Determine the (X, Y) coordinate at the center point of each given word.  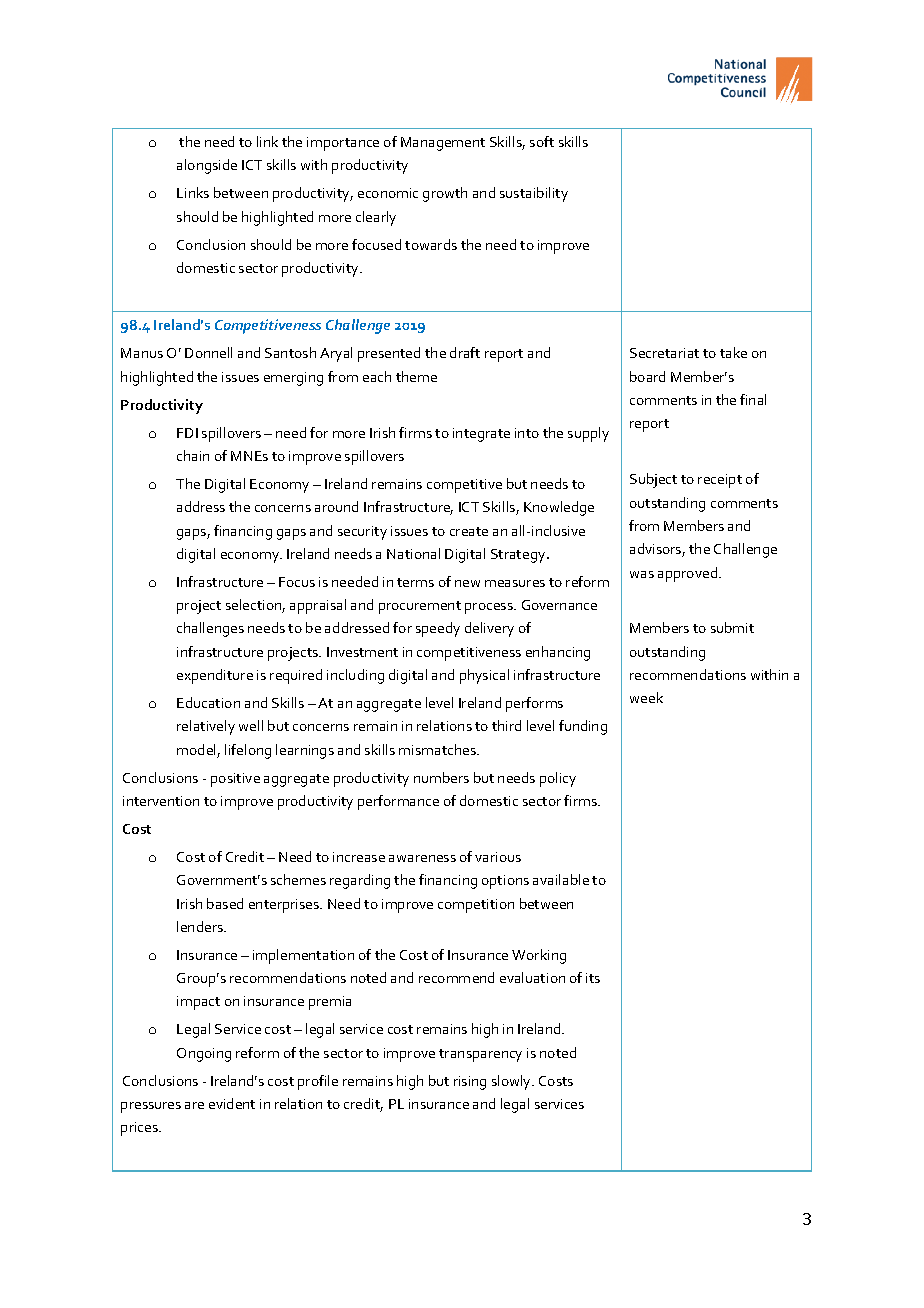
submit (732, 627)
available (561, 879)
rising (470, 1083)
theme (416, 376)
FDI (187, 433)
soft (542, 141)
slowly (513, 1082)
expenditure (215, 676)
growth (445, 194)
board (647, 376)
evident (232, 1103)
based (225, 903)
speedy (438, 629)
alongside (207, 166)
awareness (422, 858)
